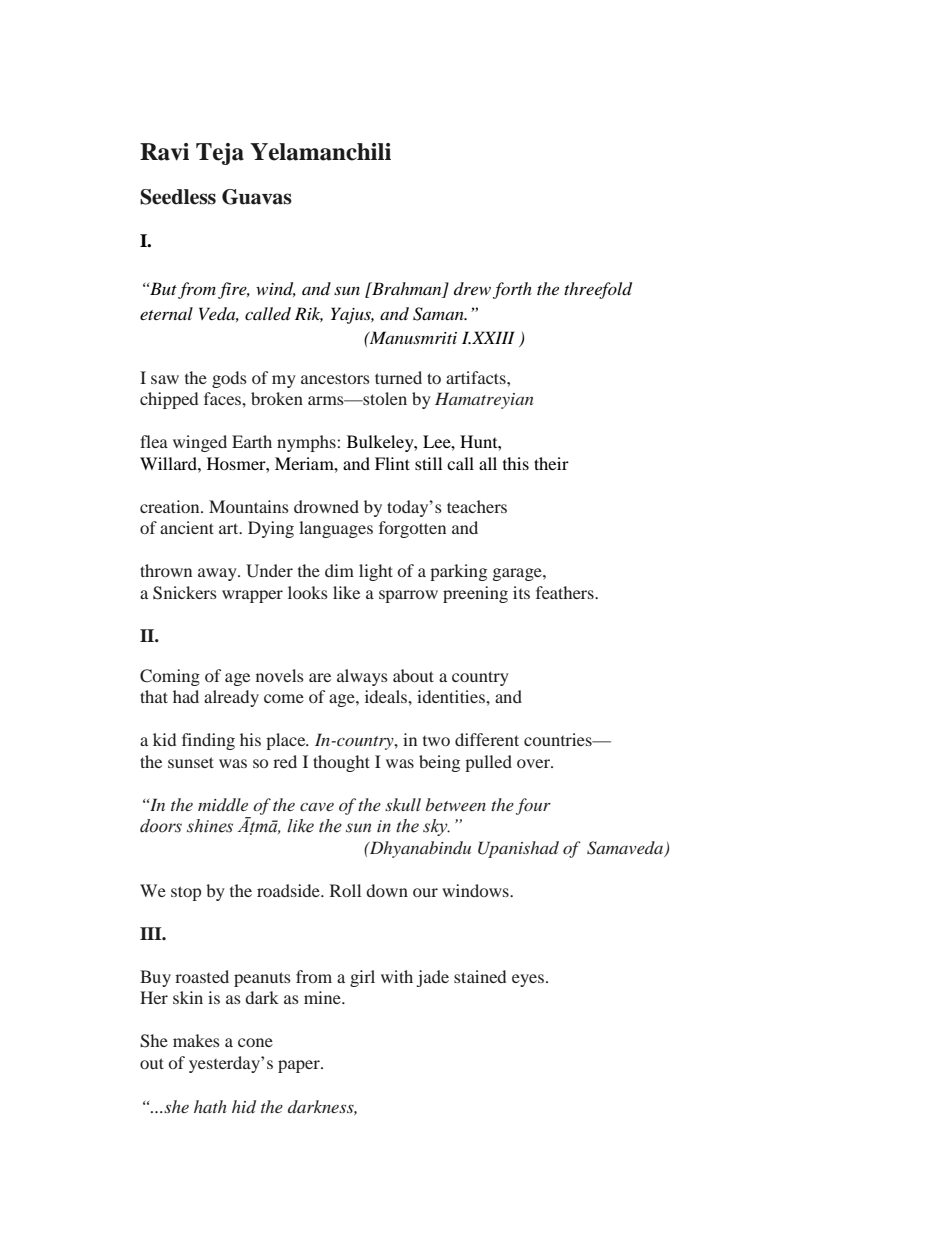  I want to click on winged, so click(200, 443).
